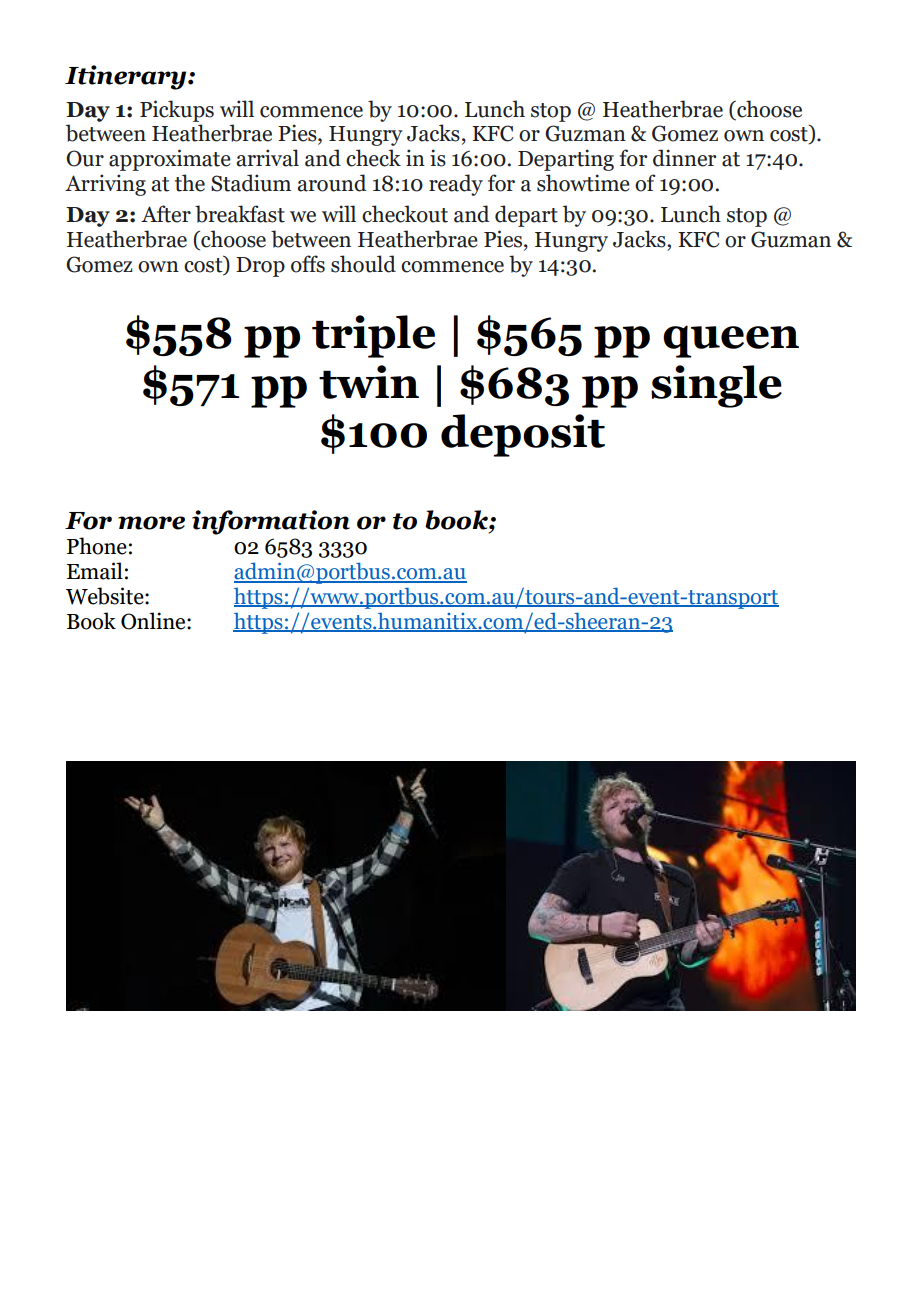 The height and width of the screenshot is (1308, 924). What do you see at coordinates (523, 435) in the screenshot?
I see `deposit` at bounding box center [523, 435].
